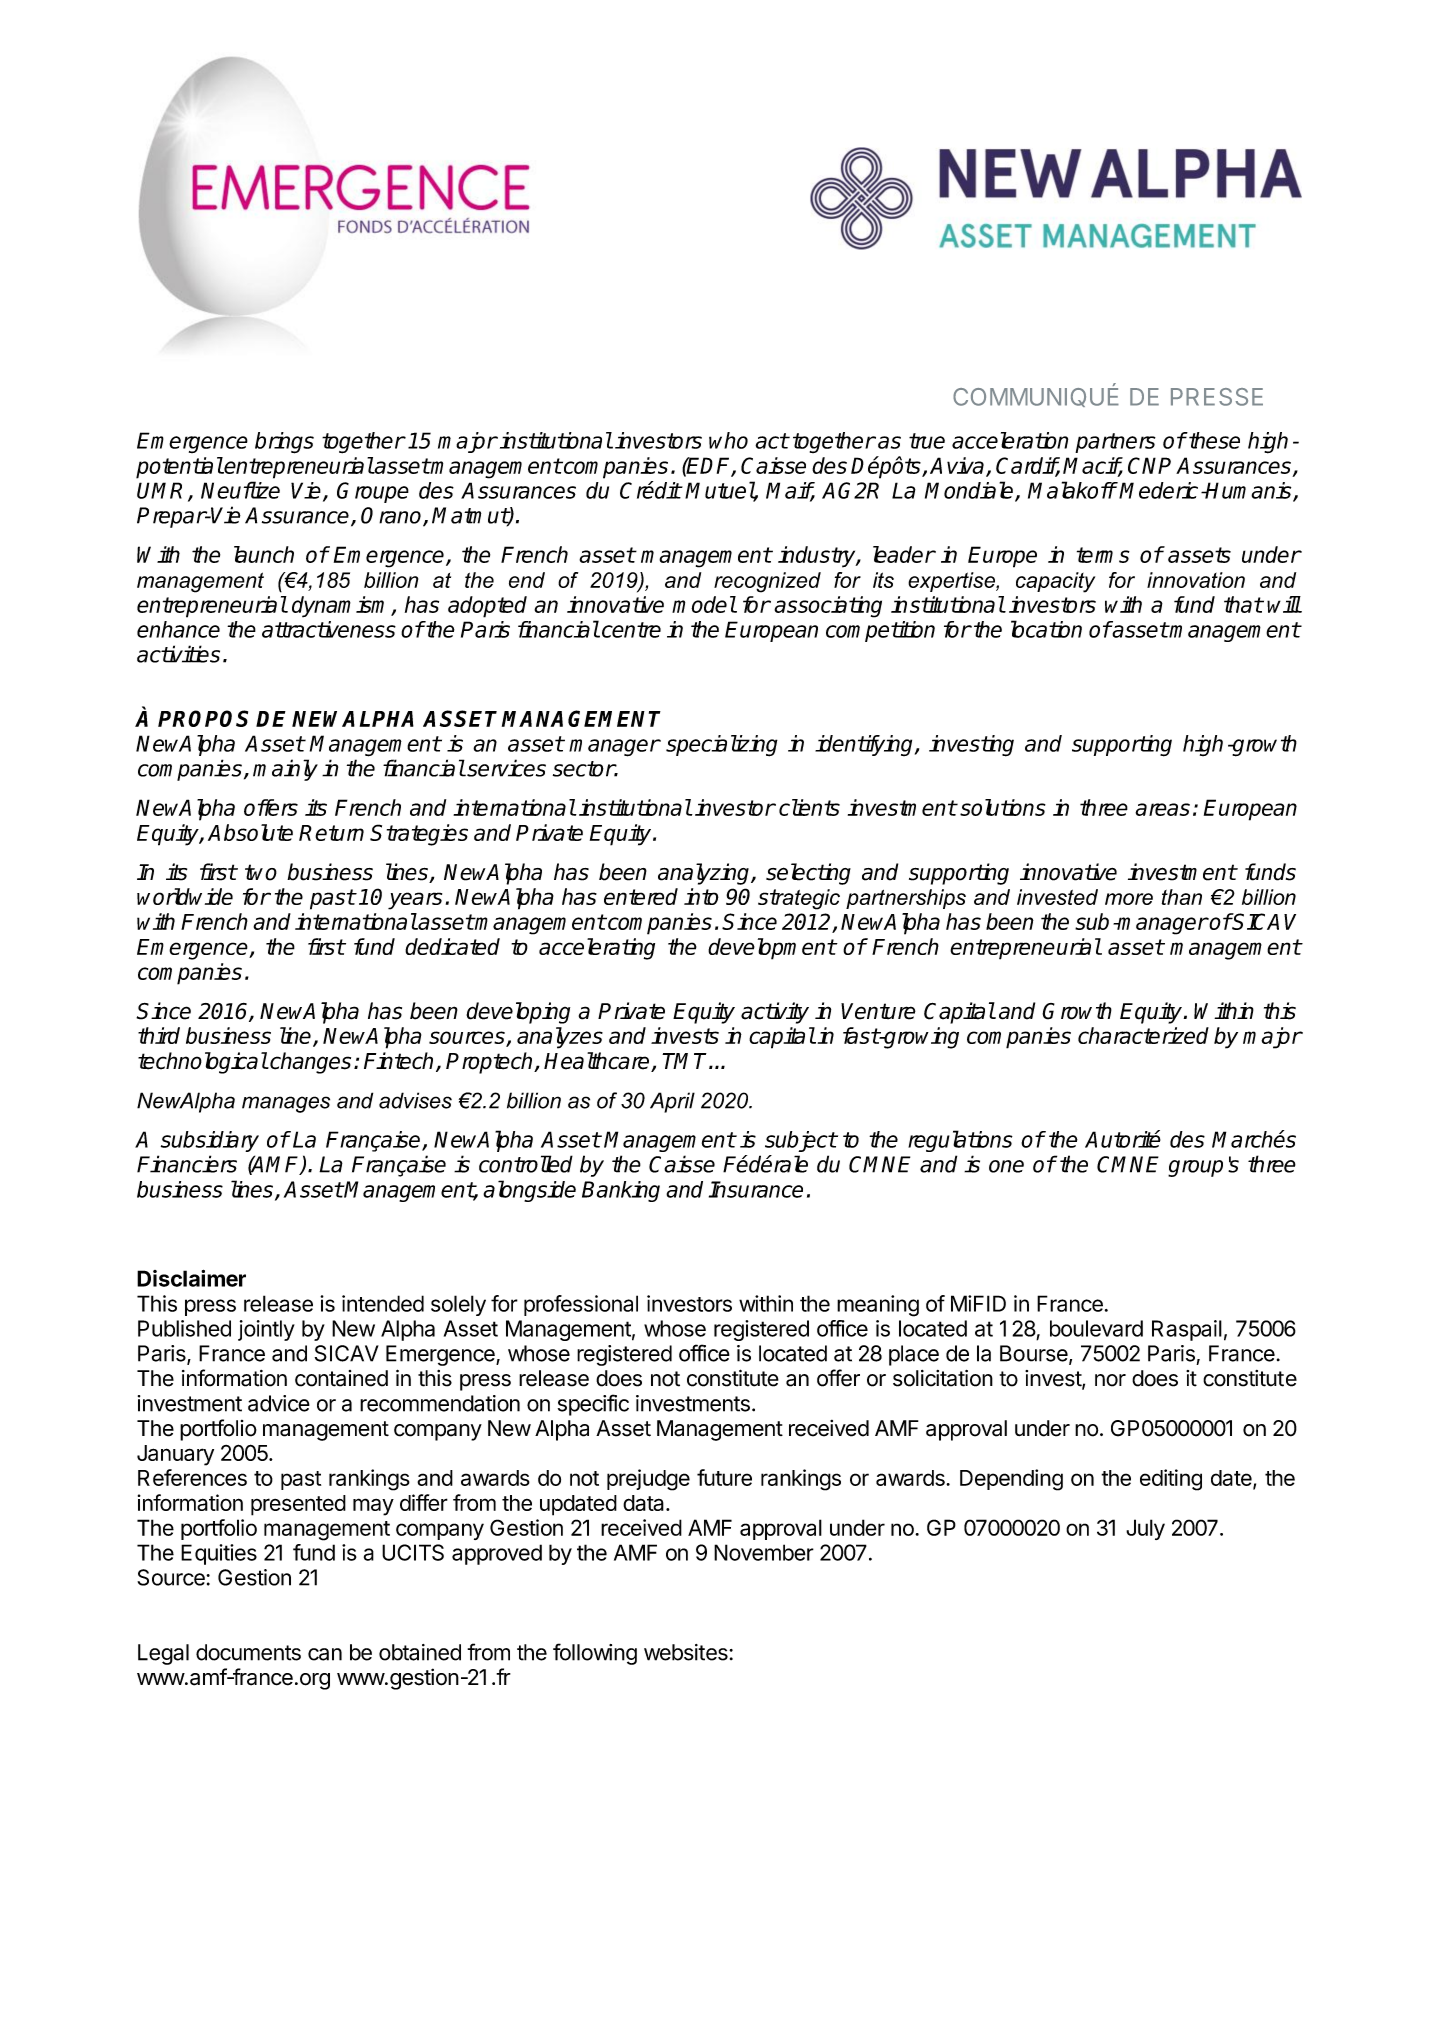 This page has width=1433, height=2026. What do you see at coordinates (284, 443) in the page?
I see `brings` at bounding box center [284, 443].
